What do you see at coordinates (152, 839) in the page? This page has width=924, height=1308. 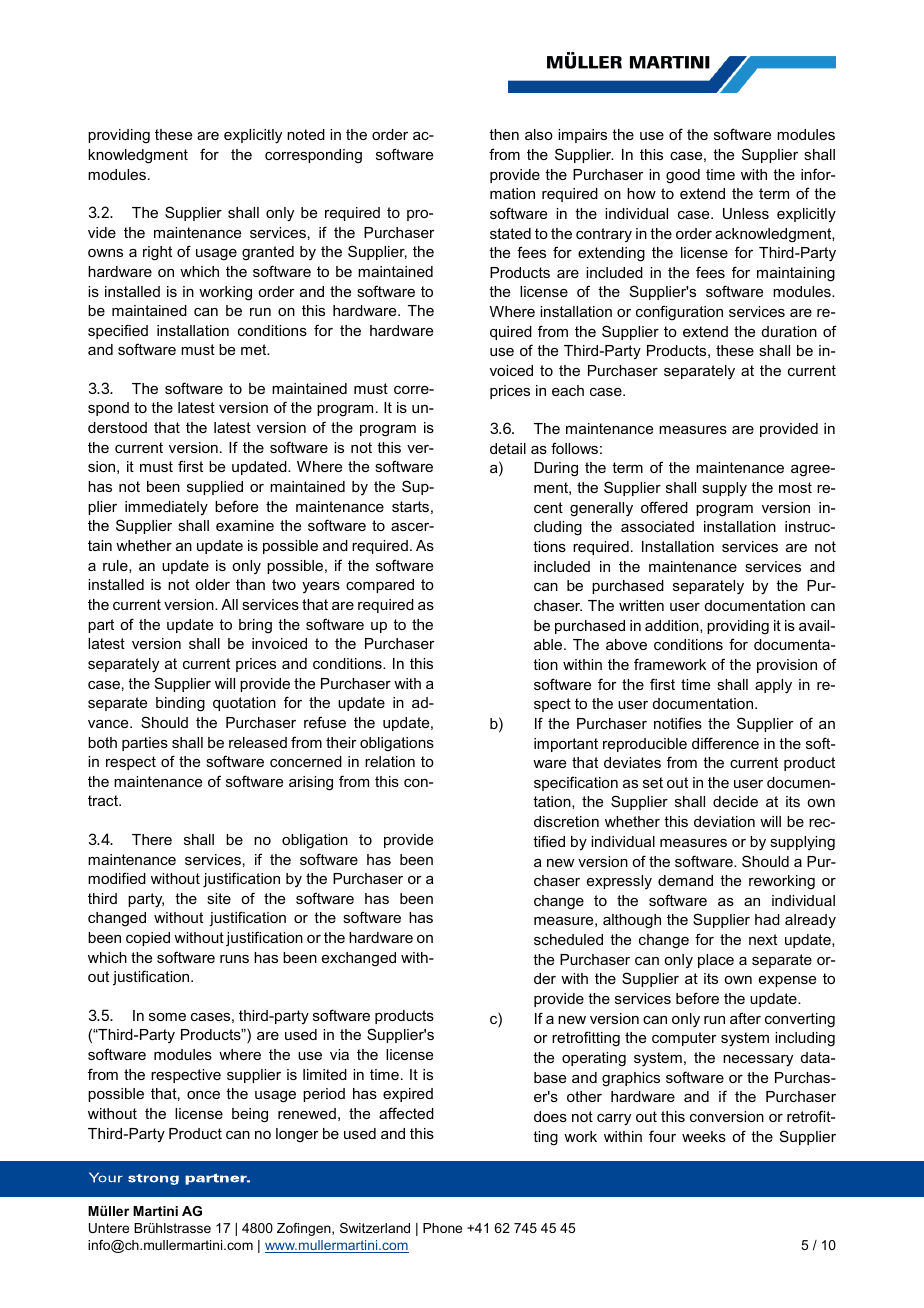 I see `There` at bounding box center [152, 839].
